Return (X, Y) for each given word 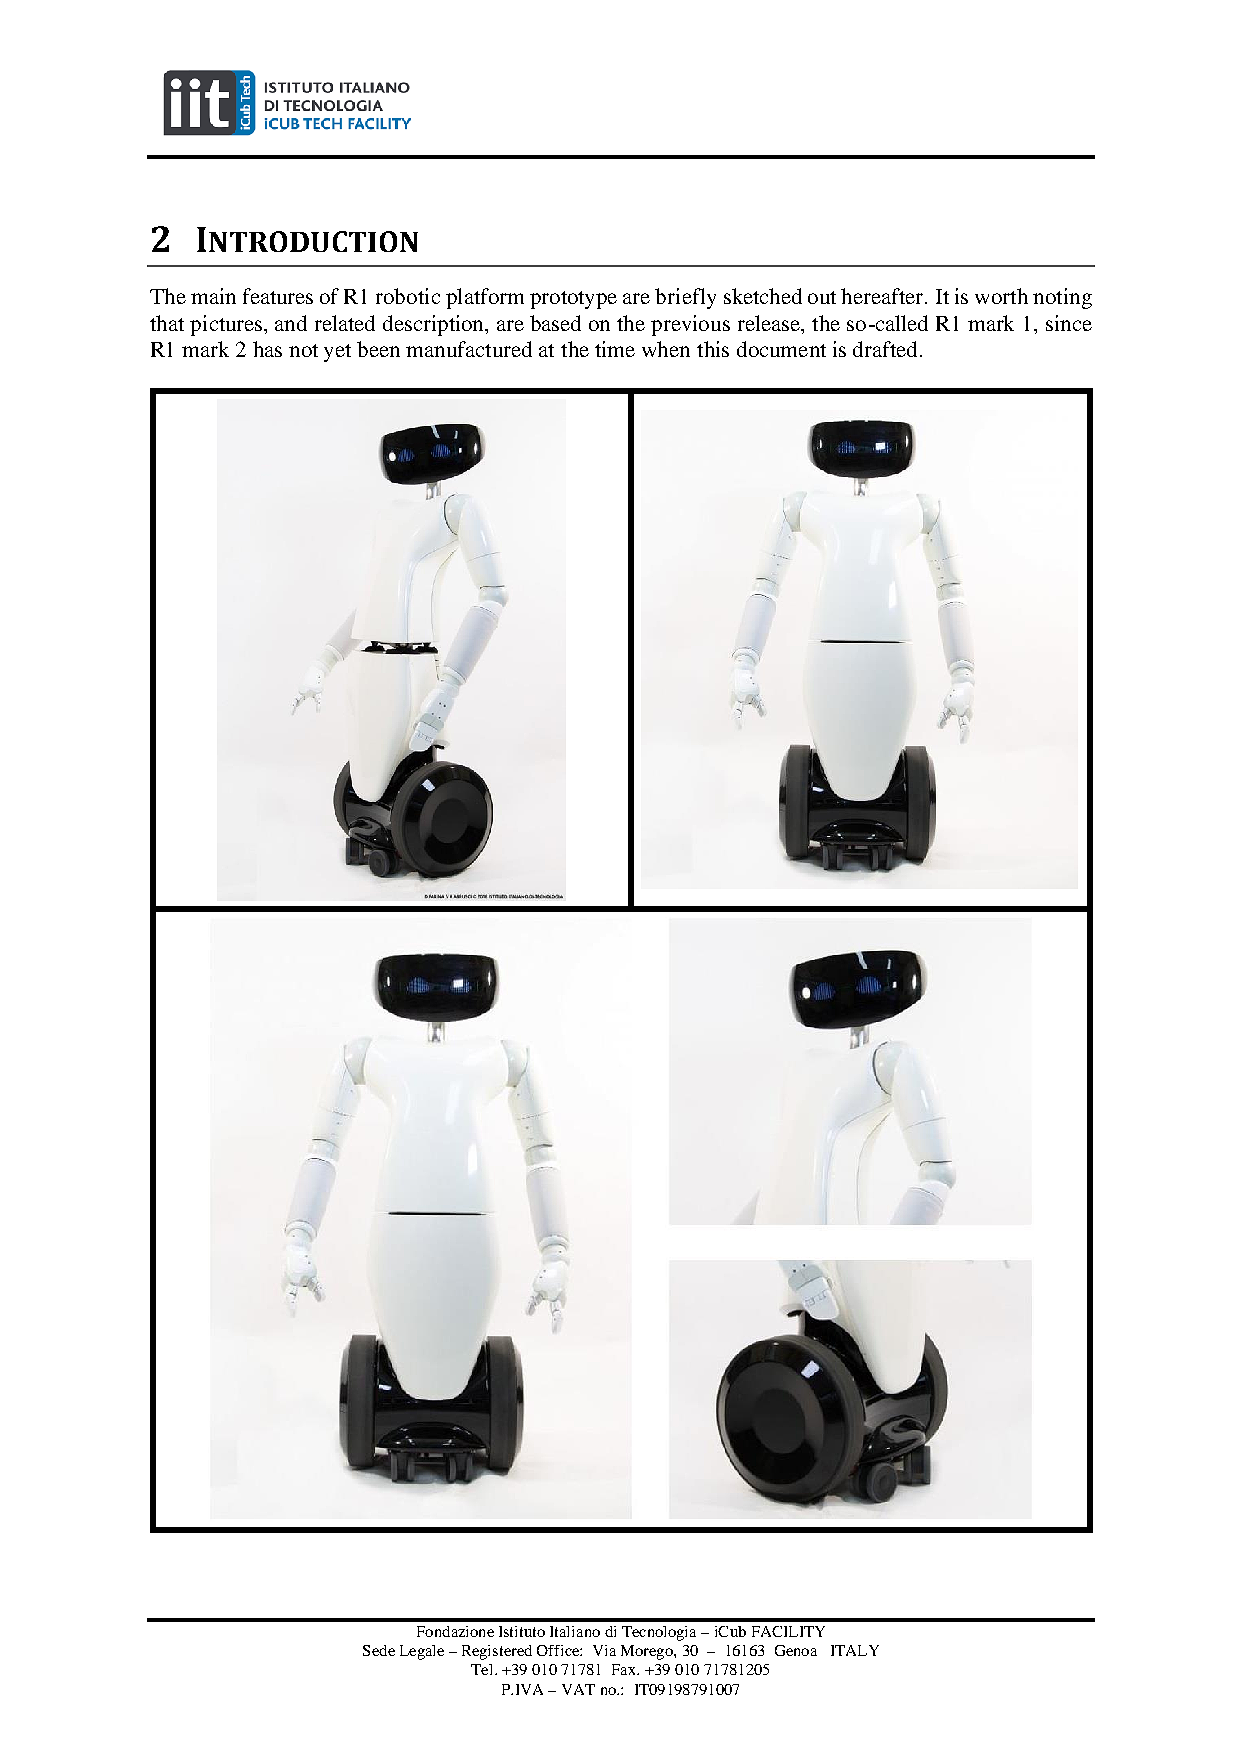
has (267, 349)
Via (604, 1650)
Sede (379, 1650)
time (615, 349)
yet (337, 353)
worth (1001, 296)
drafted (885, 349)
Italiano (575, 1631)
